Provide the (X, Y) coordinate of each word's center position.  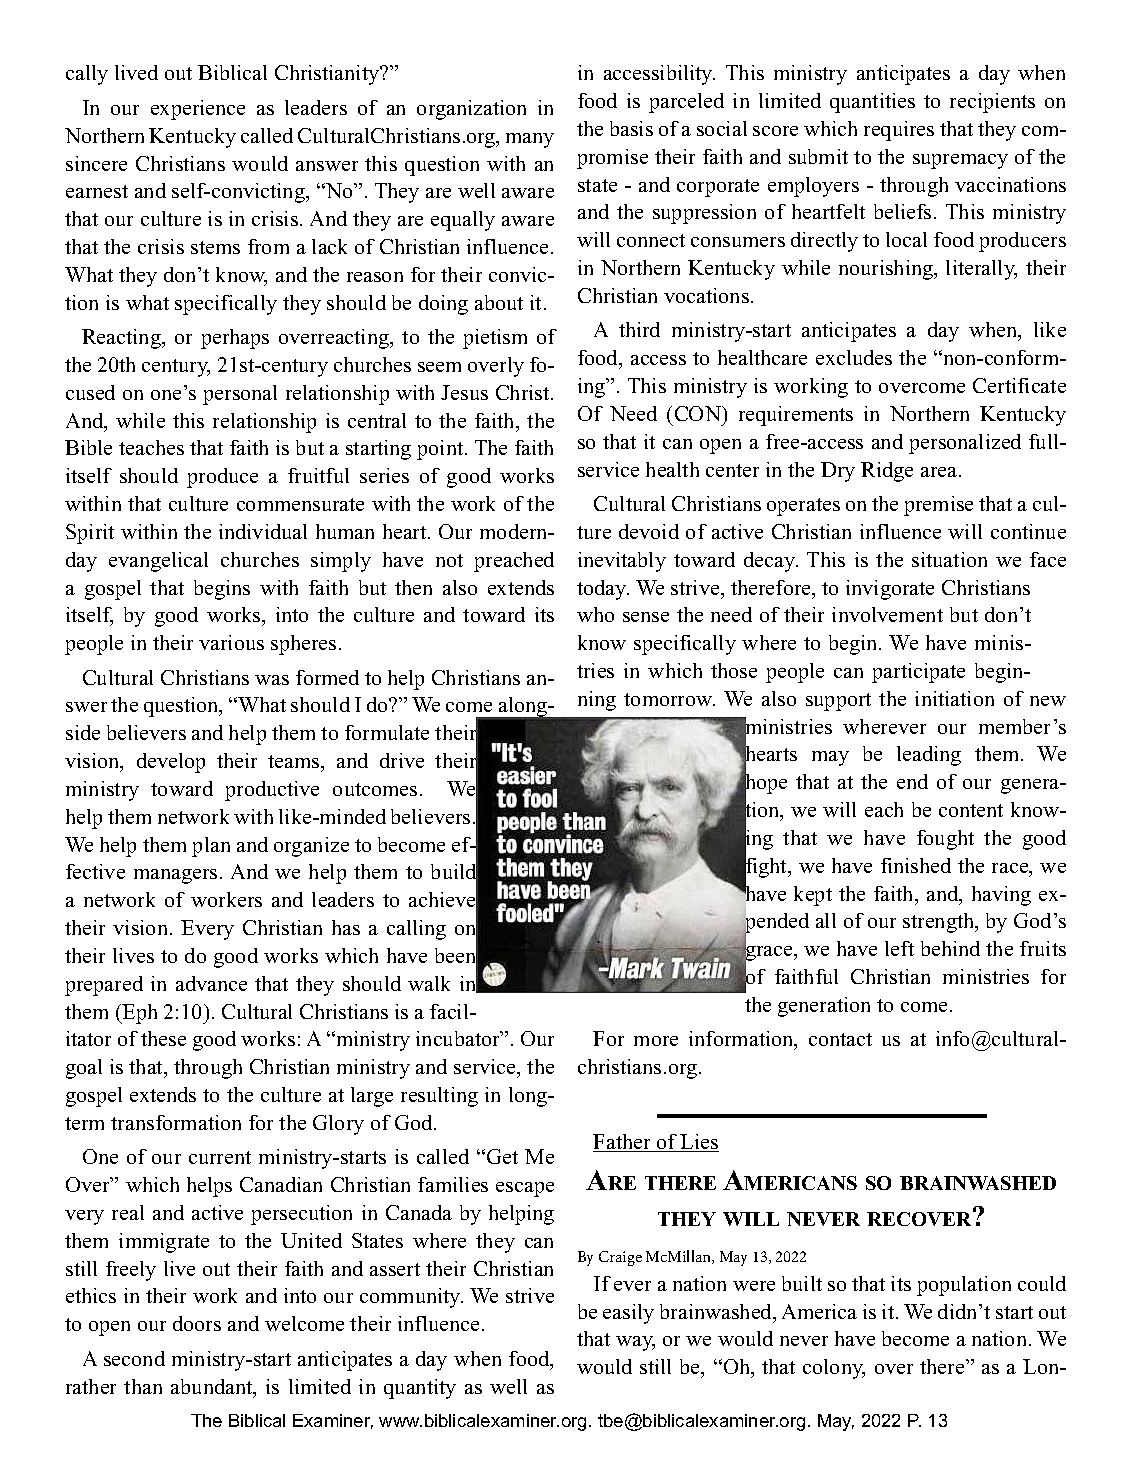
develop (171, 763)
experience (198, 110)
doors (197, 1323)
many (530, 140)
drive (402, 760)
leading (929, 756)
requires (899, 131)
